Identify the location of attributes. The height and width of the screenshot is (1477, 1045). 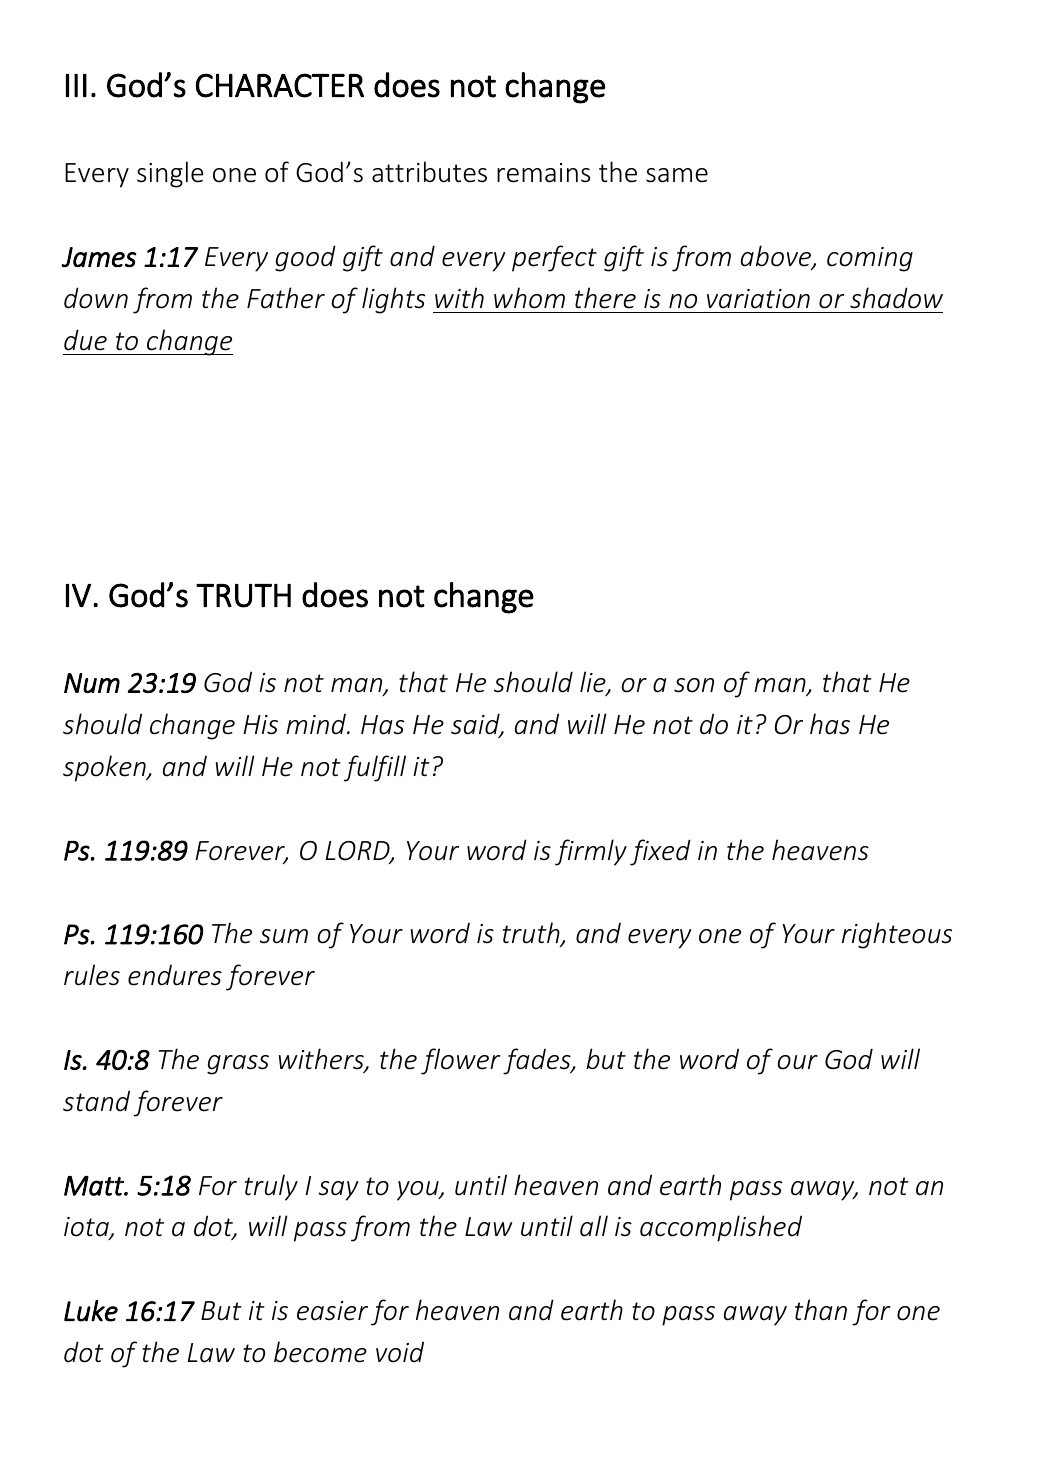
(429, 172).
